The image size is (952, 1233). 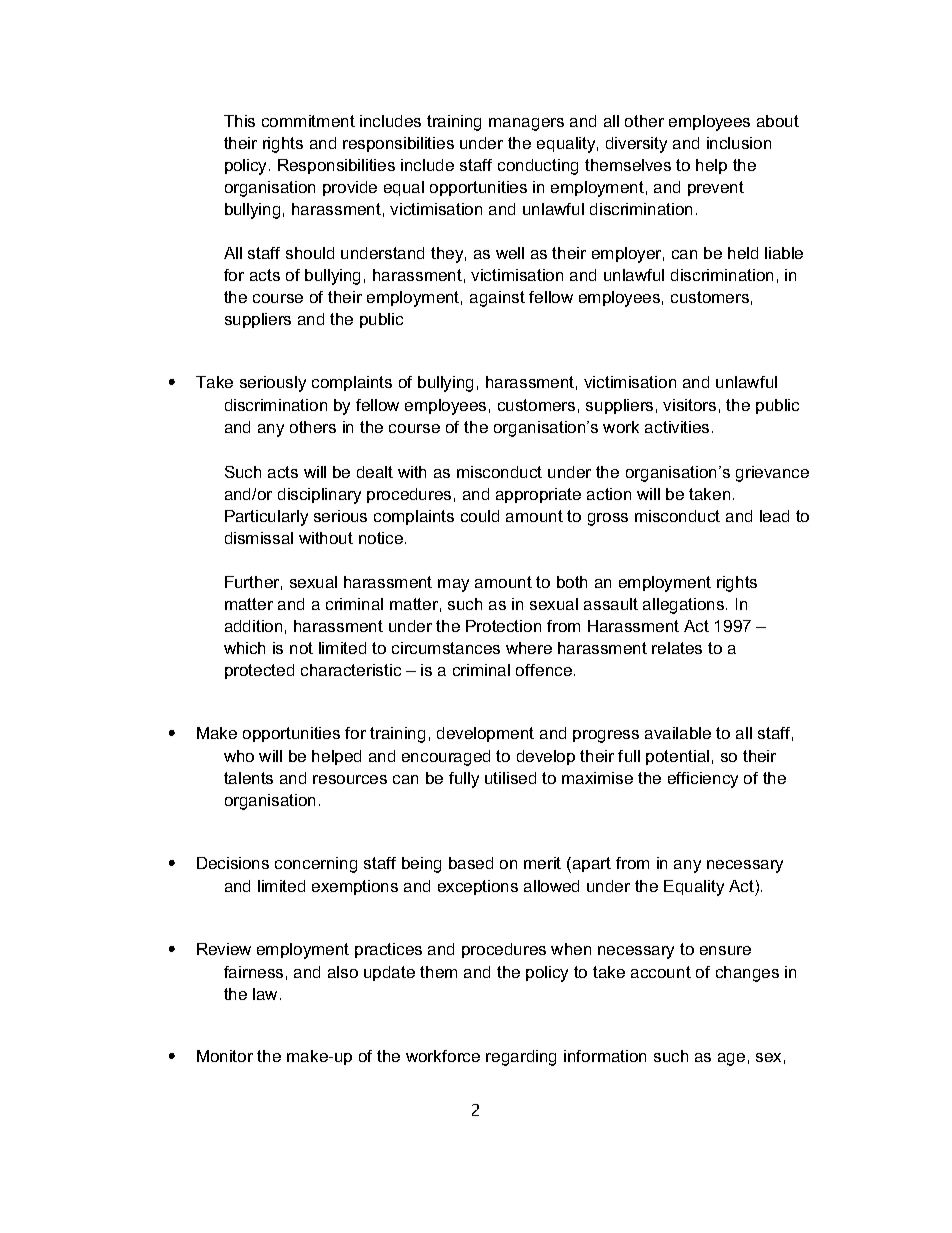 I want to click on available, so click(x=678, y=733).
